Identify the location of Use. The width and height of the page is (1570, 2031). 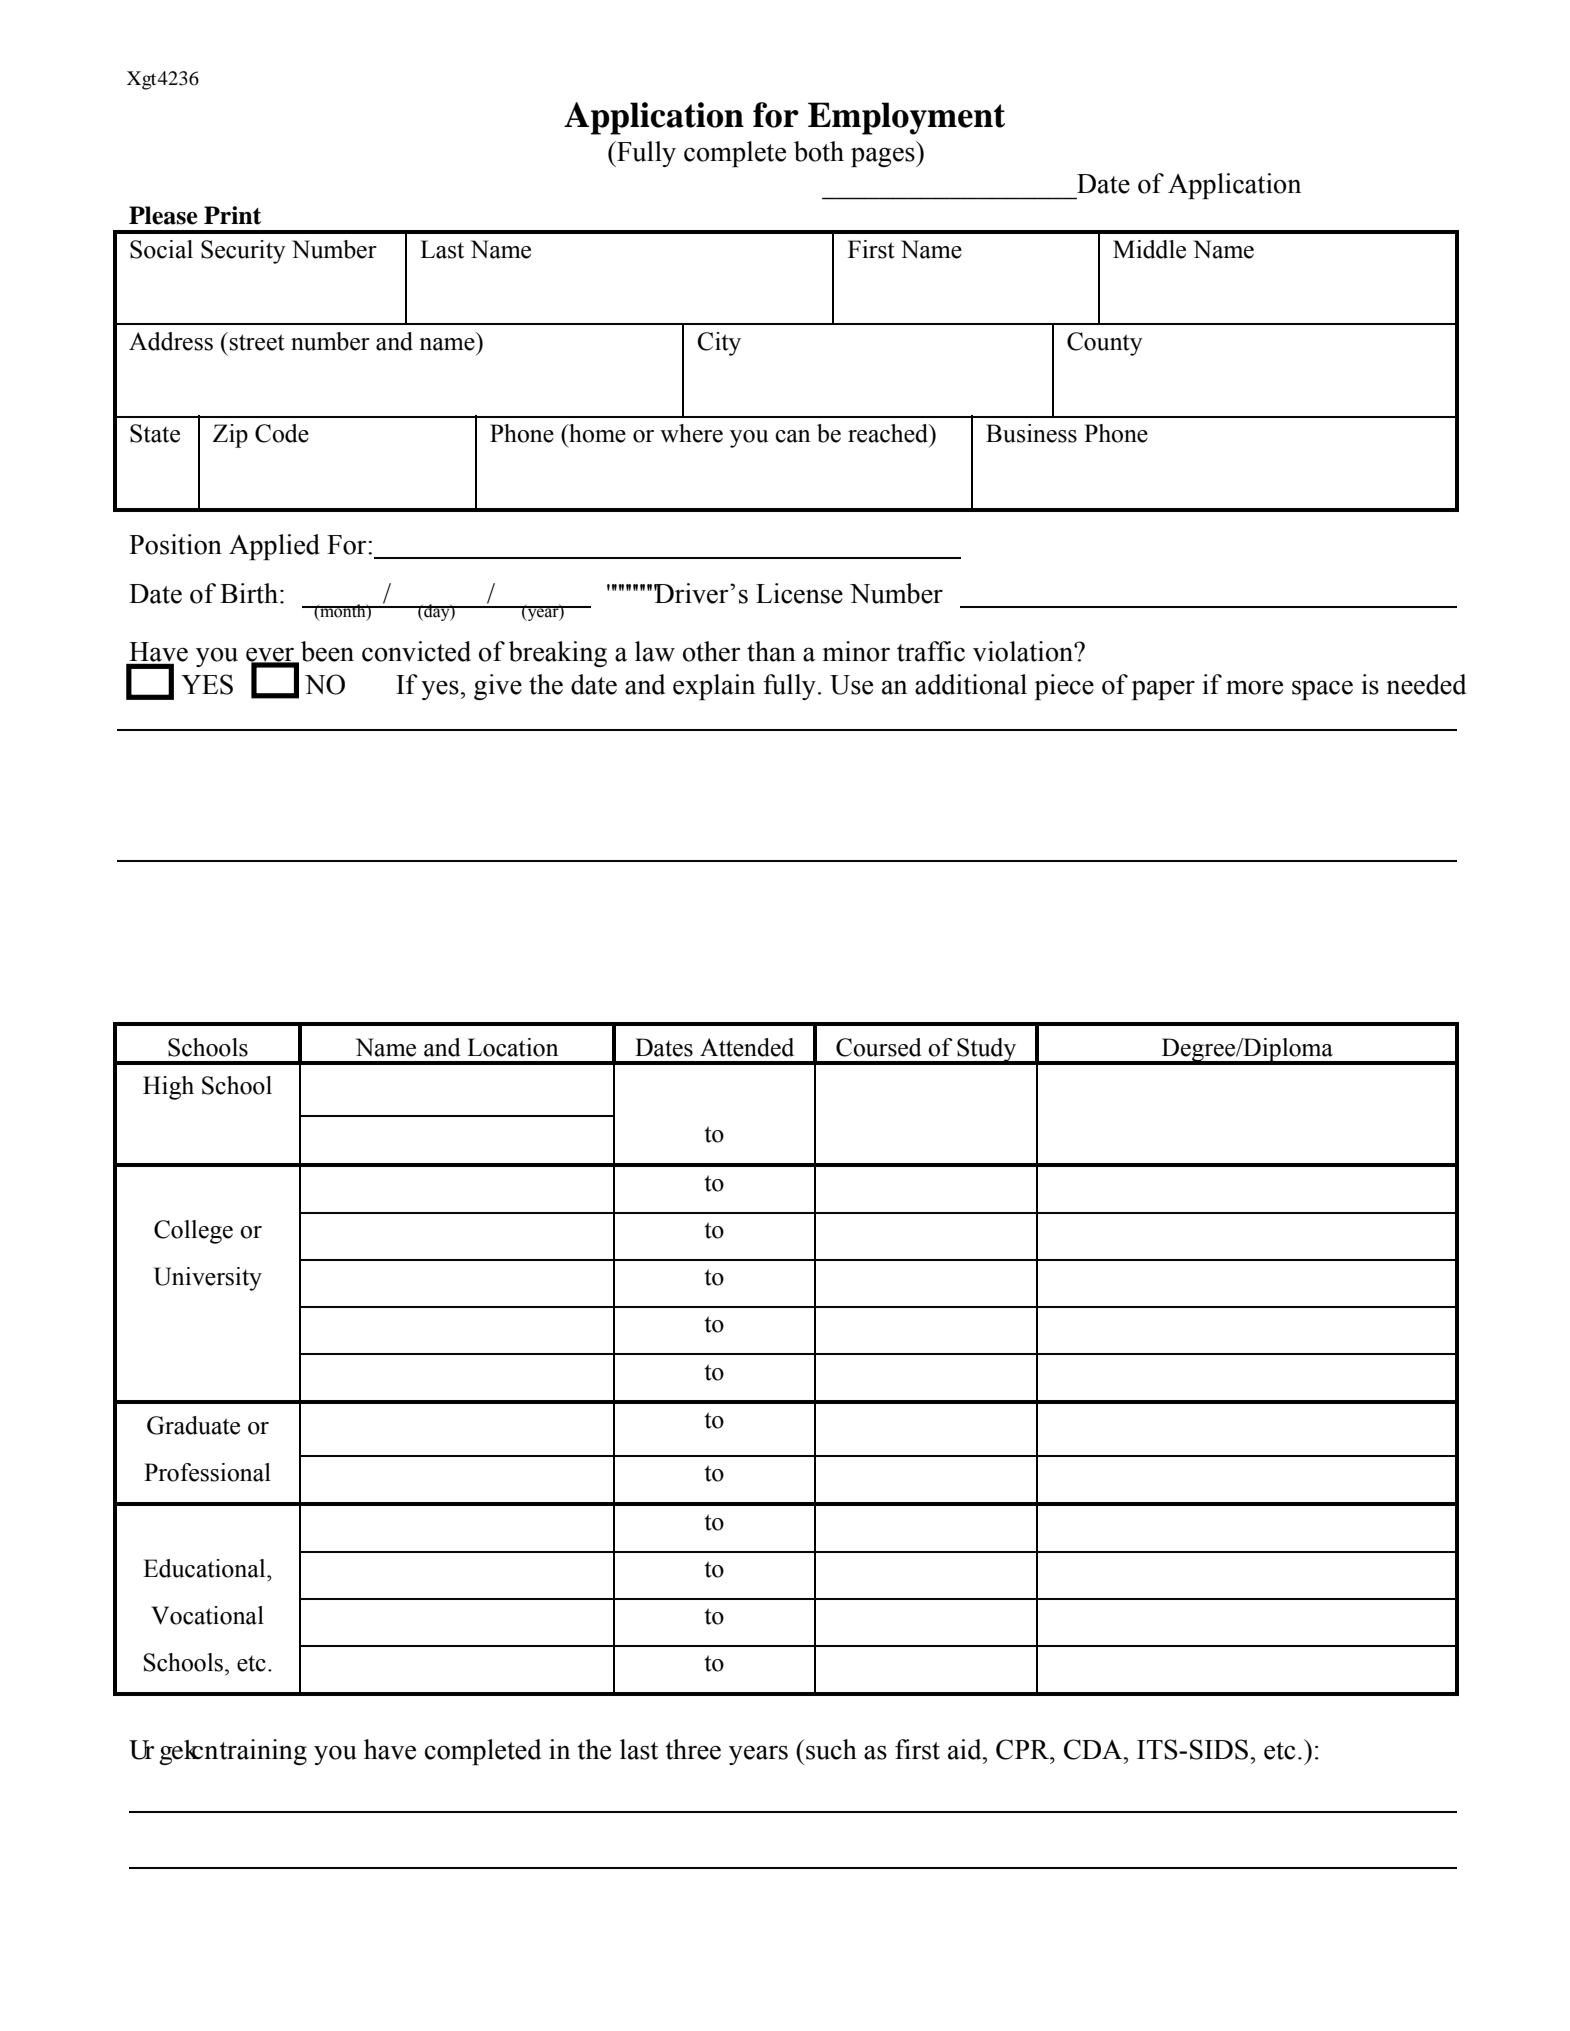
(851, 685).
